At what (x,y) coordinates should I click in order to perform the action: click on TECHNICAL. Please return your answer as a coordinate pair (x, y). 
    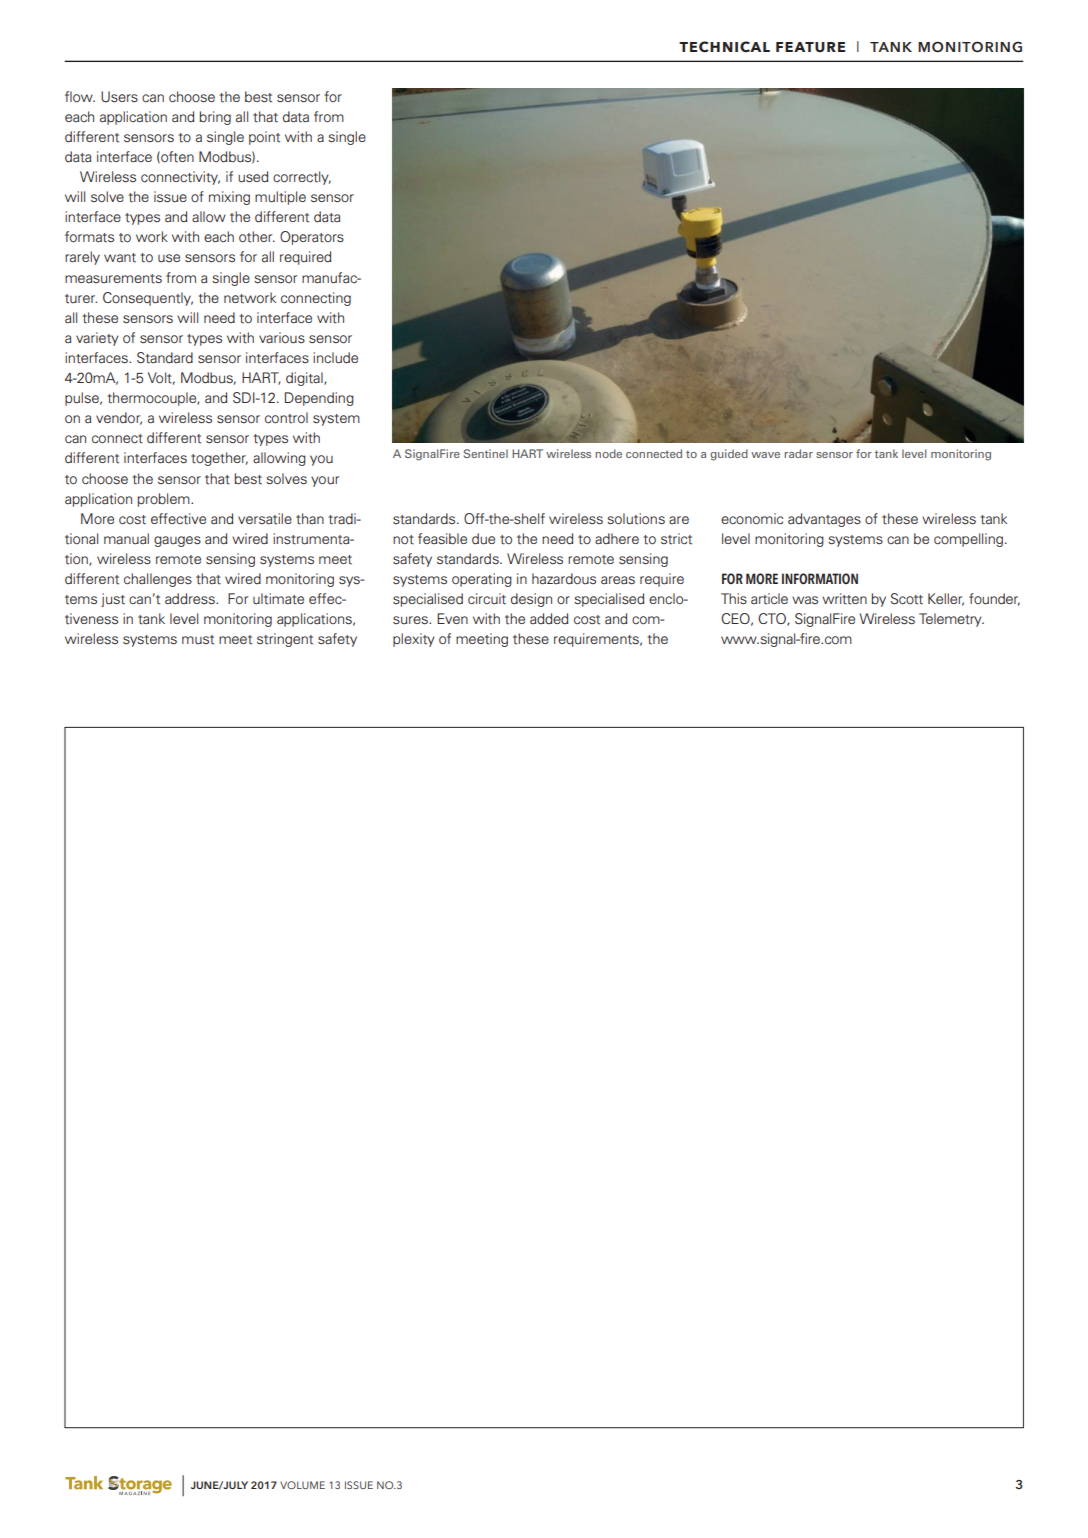
    Looking at the image, I should click on (724, 47).
